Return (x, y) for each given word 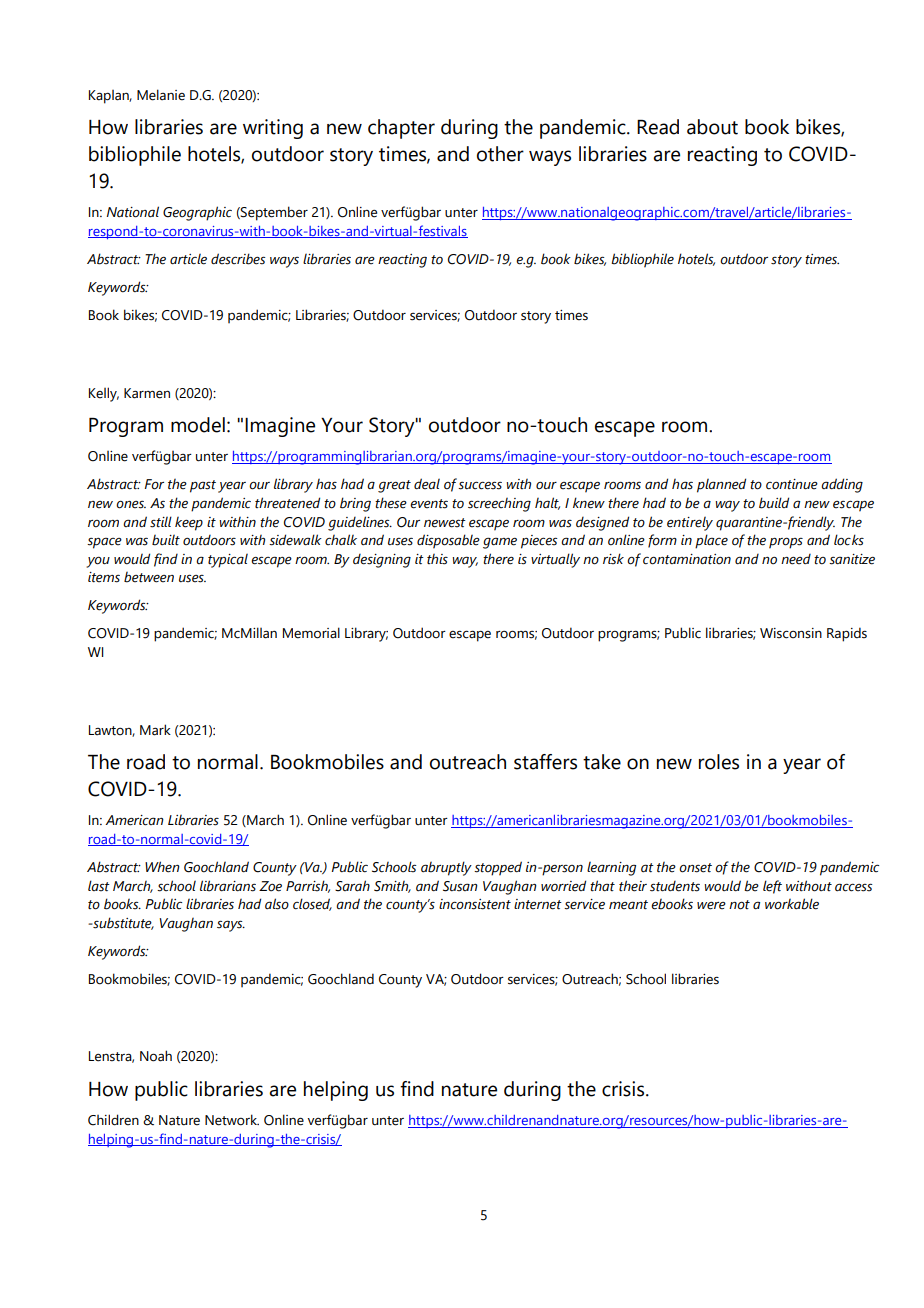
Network (232, 1120)
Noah (156, 1056)
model (198, 425)
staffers (545, 762)
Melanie (161, 95)
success (480, 485)
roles (719, 762)
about (712, 127)
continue (792, 484)
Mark (155, 730)
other (500, 154)
